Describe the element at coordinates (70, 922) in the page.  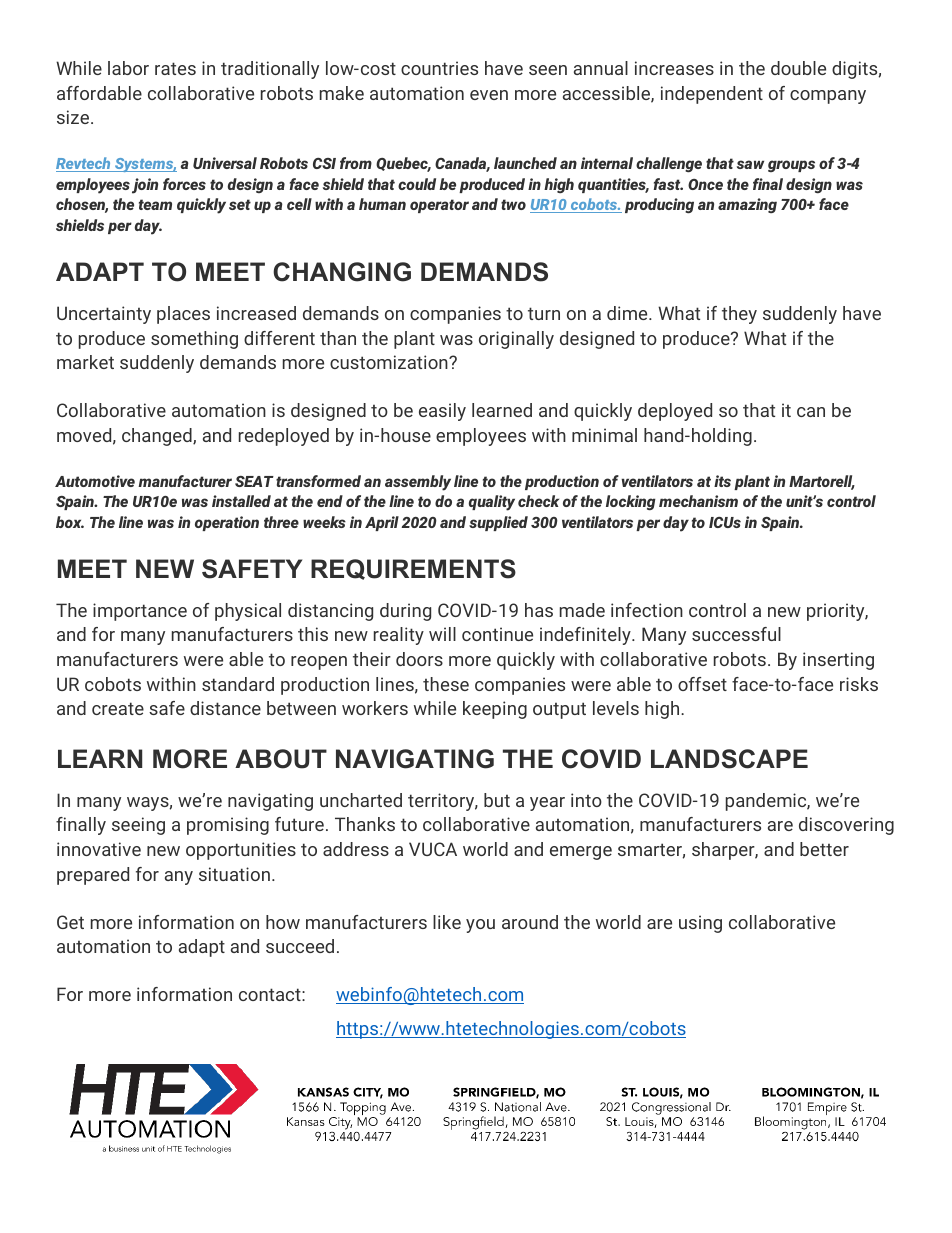
I see `Get` at that location.
